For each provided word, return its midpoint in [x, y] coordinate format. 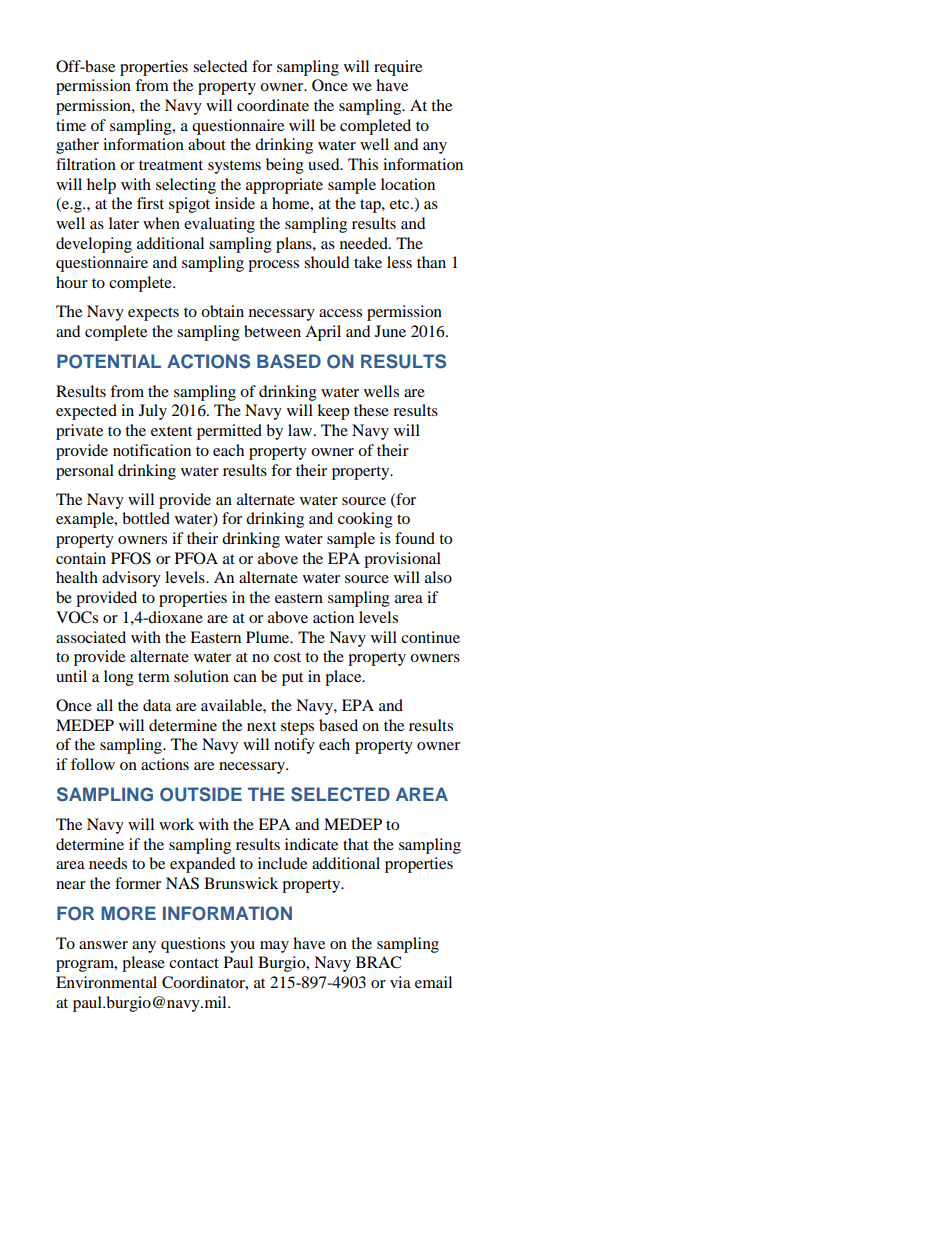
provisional [402, 560]
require [398, 68]
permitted [229, 432]
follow [93, 764]
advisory [131, 579]
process [273, 266]
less [399, 262]
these [371, 410]
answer [103, 945]
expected [86, 412]
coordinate [273, 105]
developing [94, 245]
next [261, 726]
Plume [269, 637]
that [356, 844]
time [71, 125]
